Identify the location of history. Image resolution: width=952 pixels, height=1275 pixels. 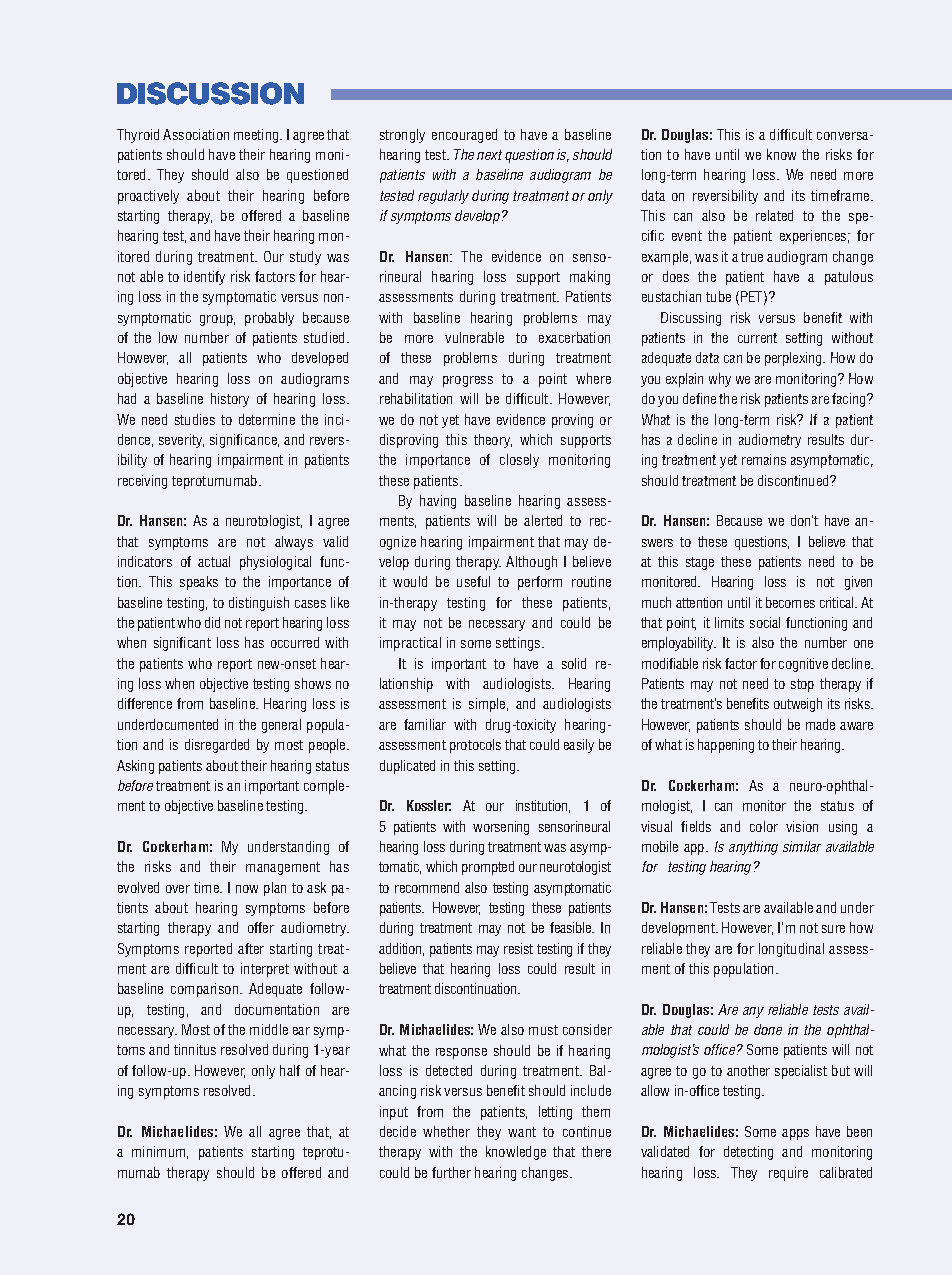
(230, 400).
